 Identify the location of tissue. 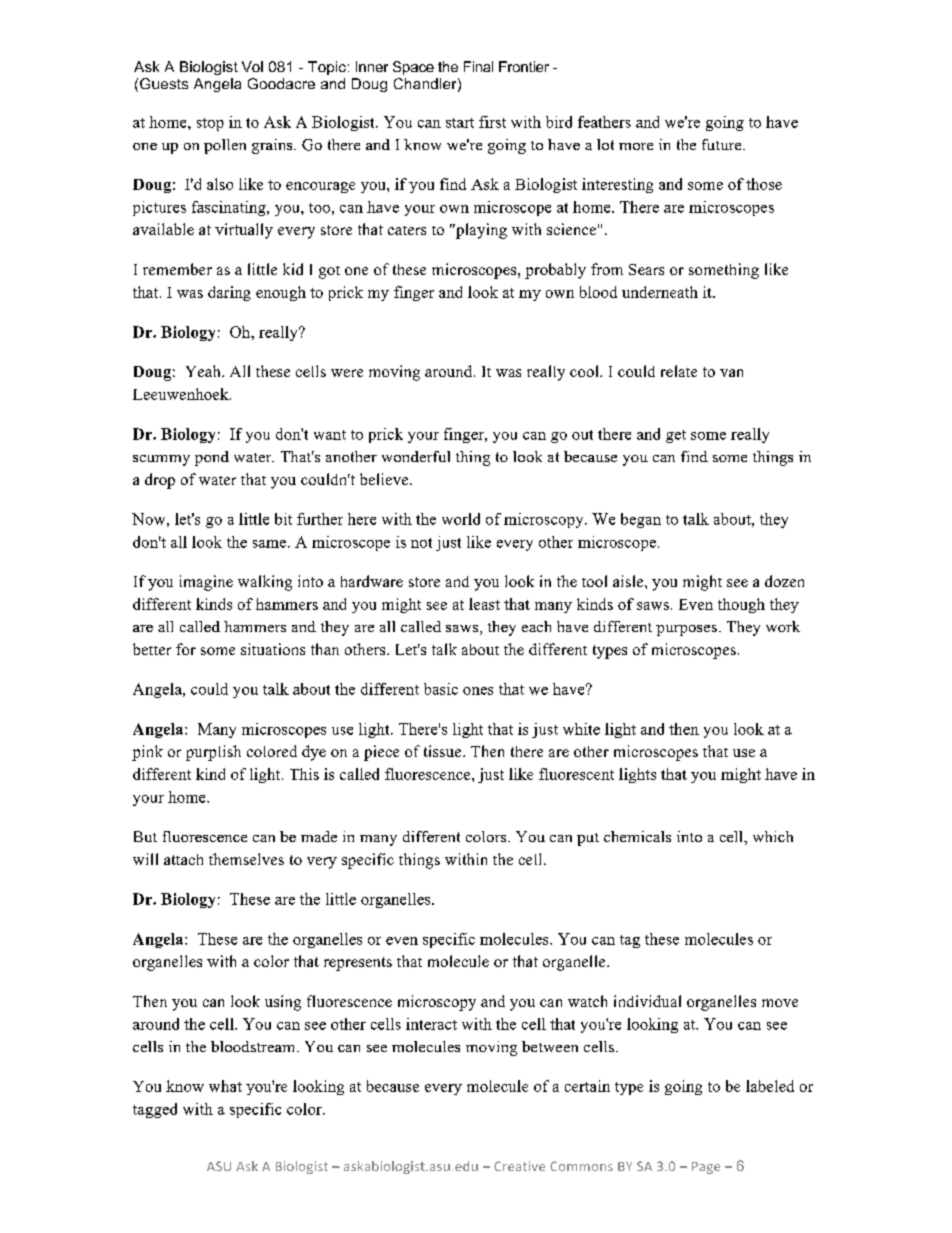
(444, 751).
